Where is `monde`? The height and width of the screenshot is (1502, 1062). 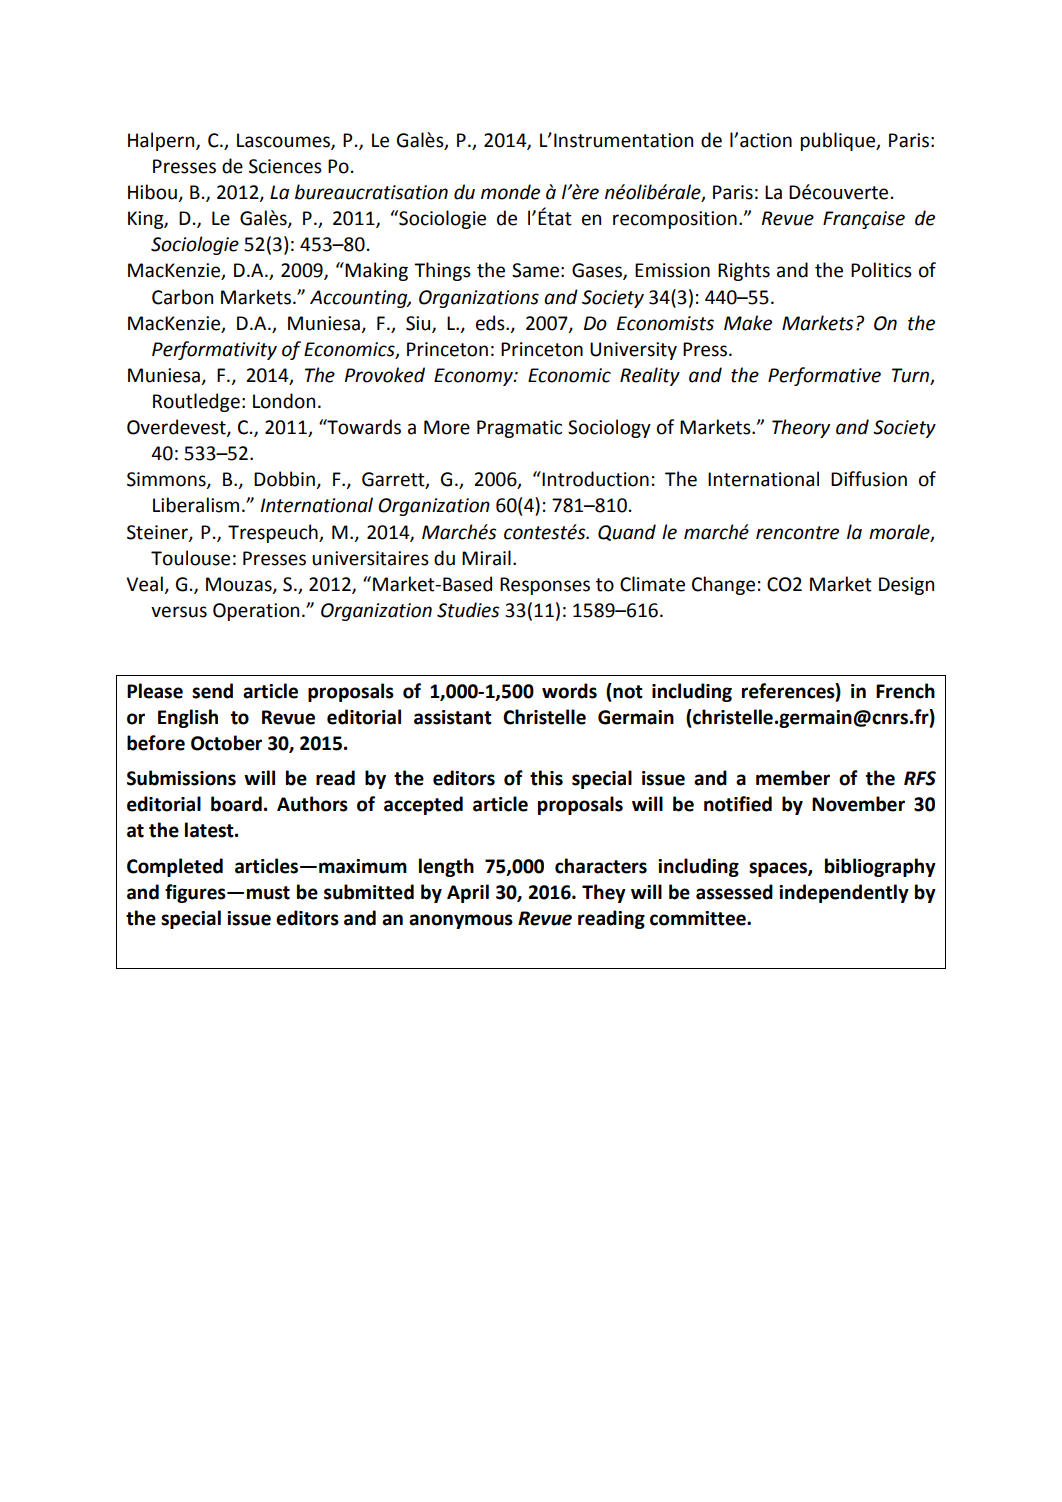
monde is located at coordinates (510, 192).
